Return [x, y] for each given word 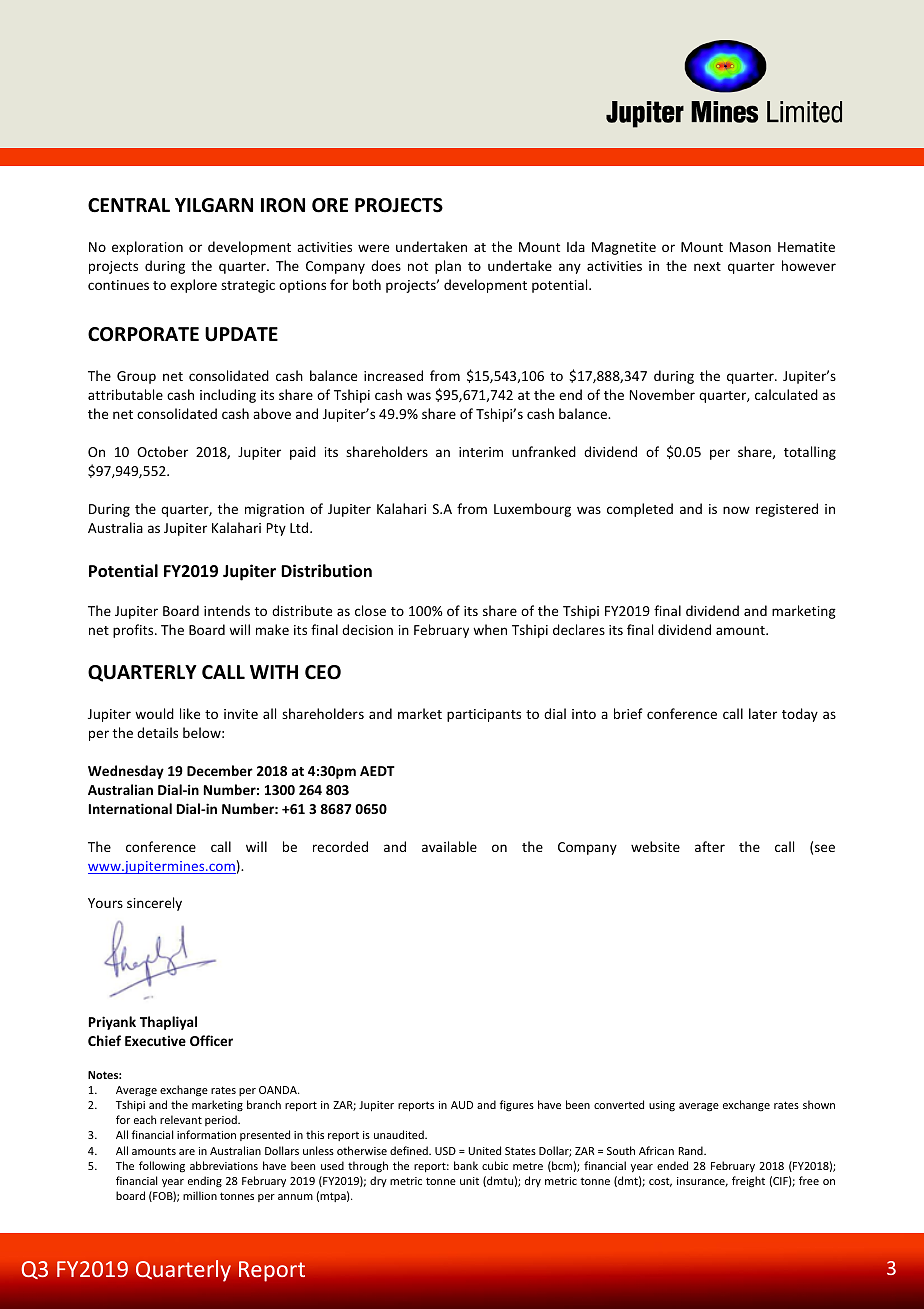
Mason [750, 247]
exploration [147, 248]
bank [466, 1165]
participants [484, 715]
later [763, 713]
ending [205, 1182]
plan [448, 267]
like [190, 713]
